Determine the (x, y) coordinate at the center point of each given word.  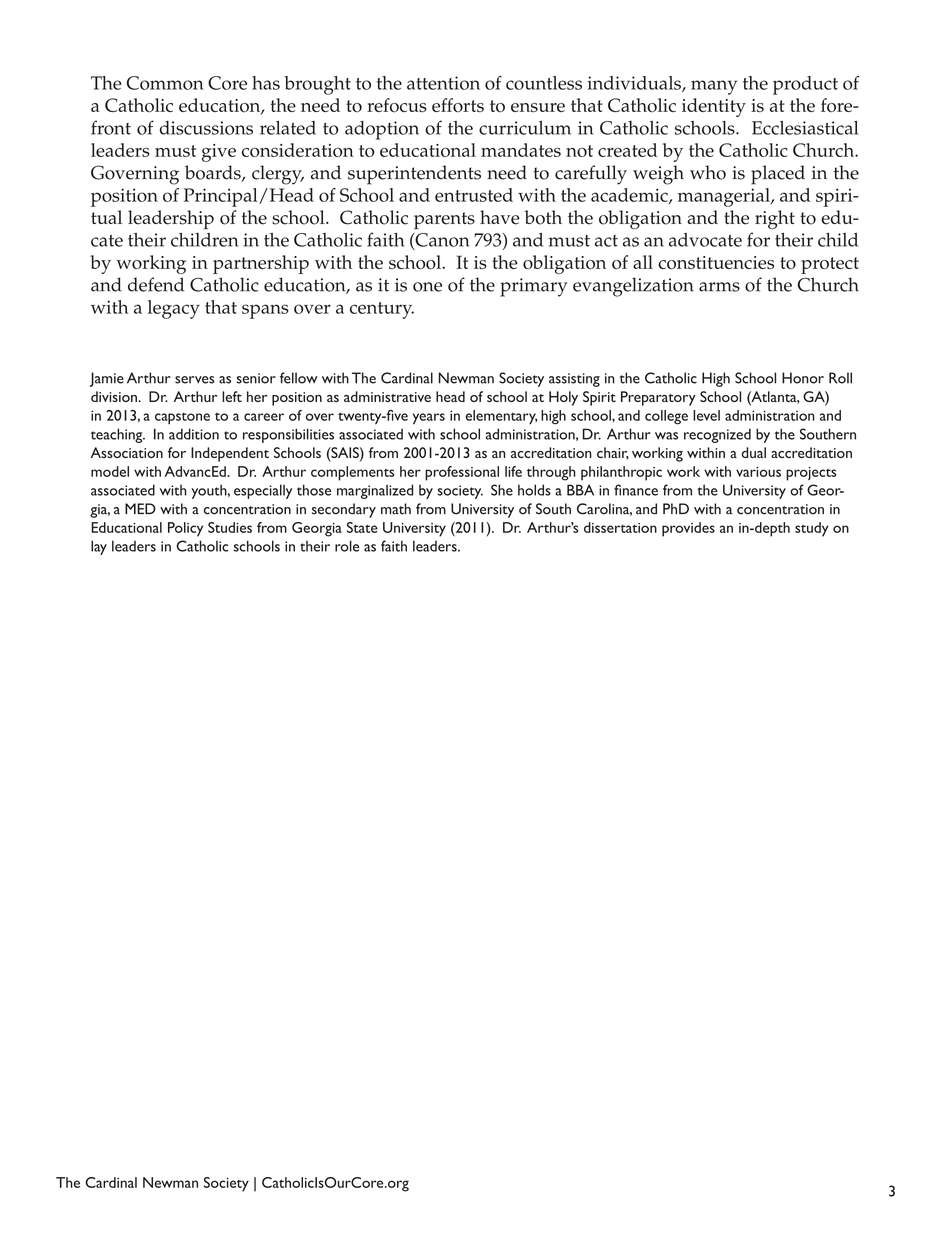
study (812, 529)
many (714, 87)
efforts (458, 105)
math (396, 509)
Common (165, 83)
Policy (185, 529)
